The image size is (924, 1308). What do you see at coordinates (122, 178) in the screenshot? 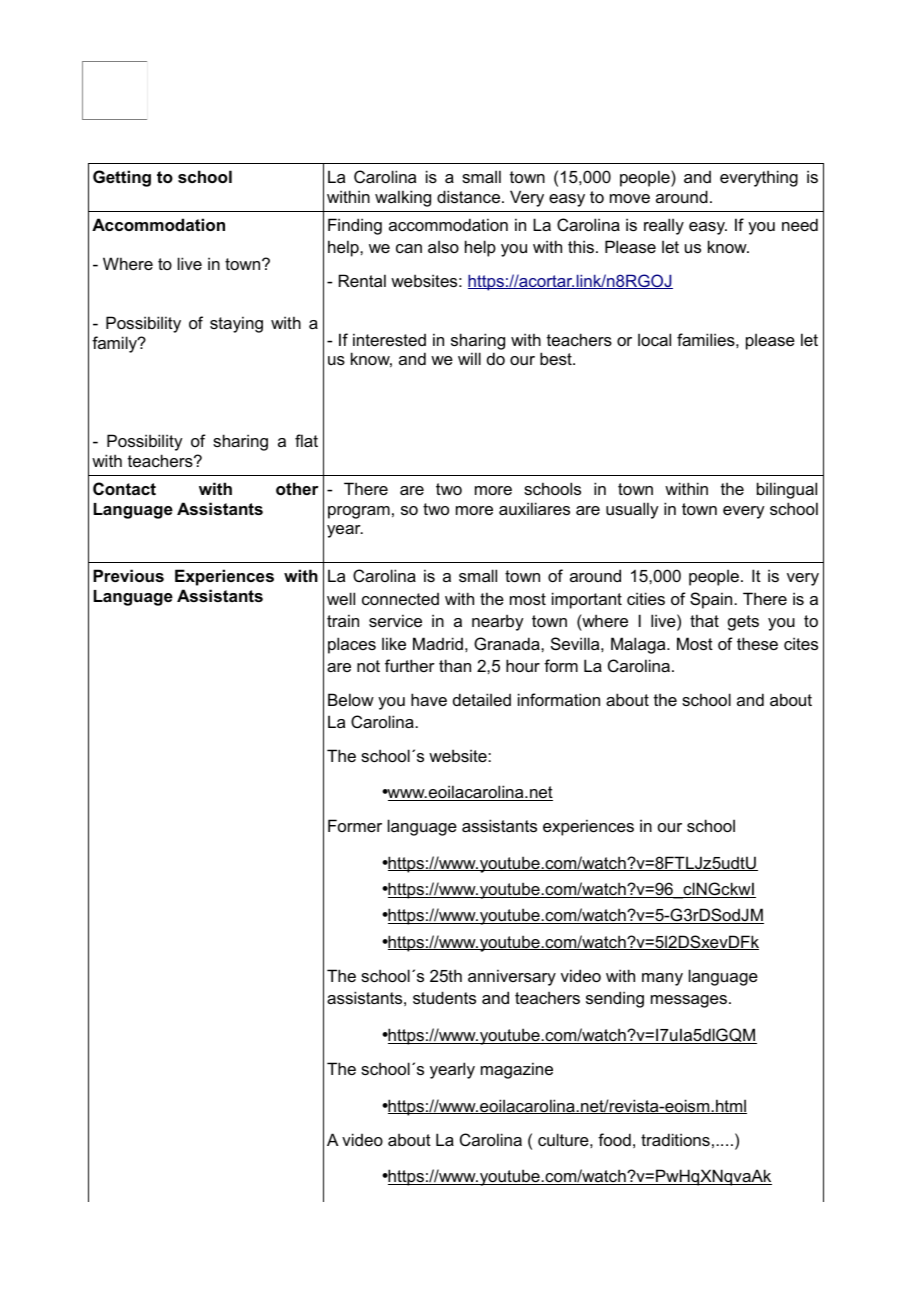
I see `Getting` at bounding box center [122, 178].
